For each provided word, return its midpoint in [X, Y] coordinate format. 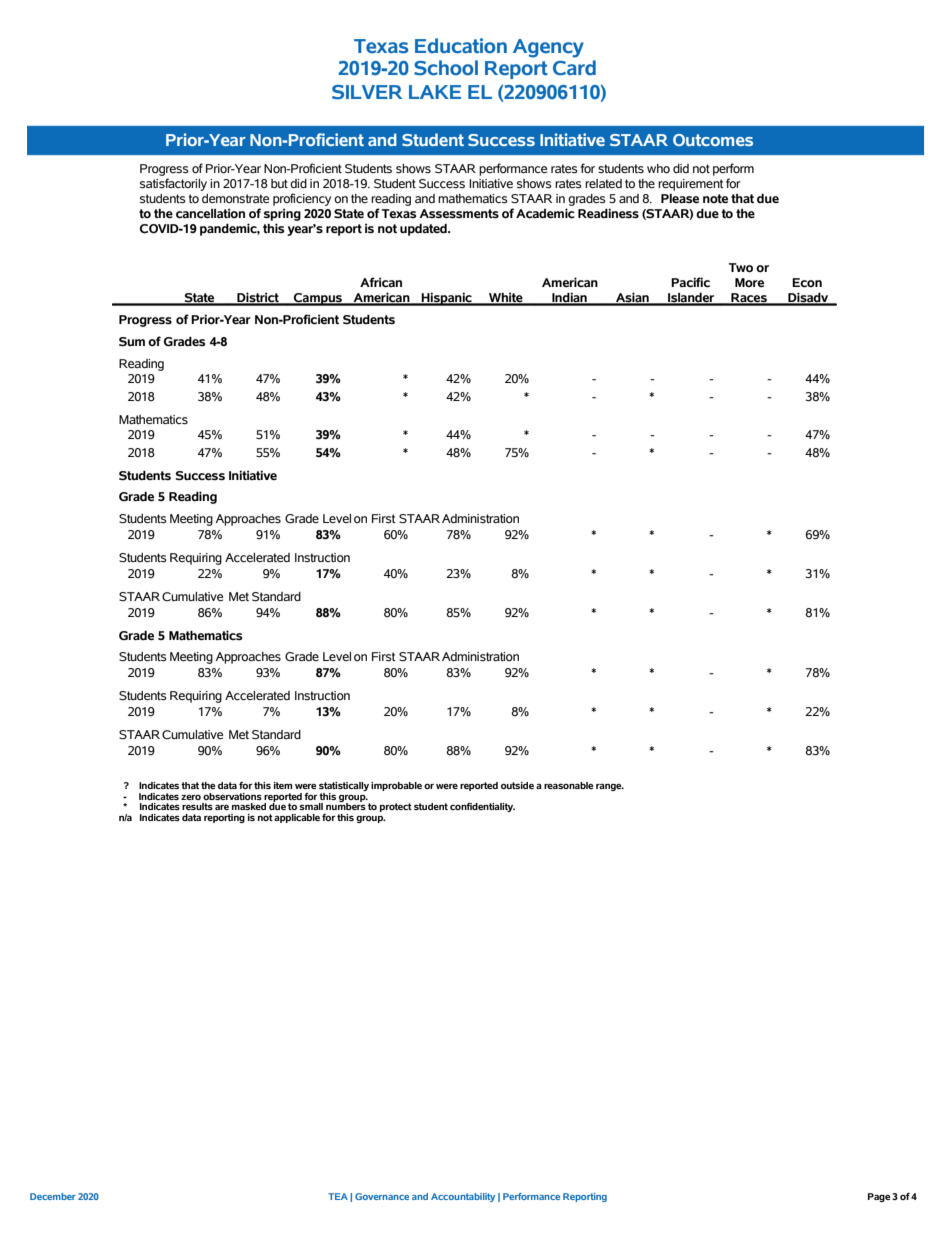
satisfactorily [173, 184]
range [610, 787]
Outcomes [713, 140]
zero [191, 797]
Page [879, 1197]
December [53, 1196]
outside [517, 785]
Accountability [463, 1197]
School [446, 68]
